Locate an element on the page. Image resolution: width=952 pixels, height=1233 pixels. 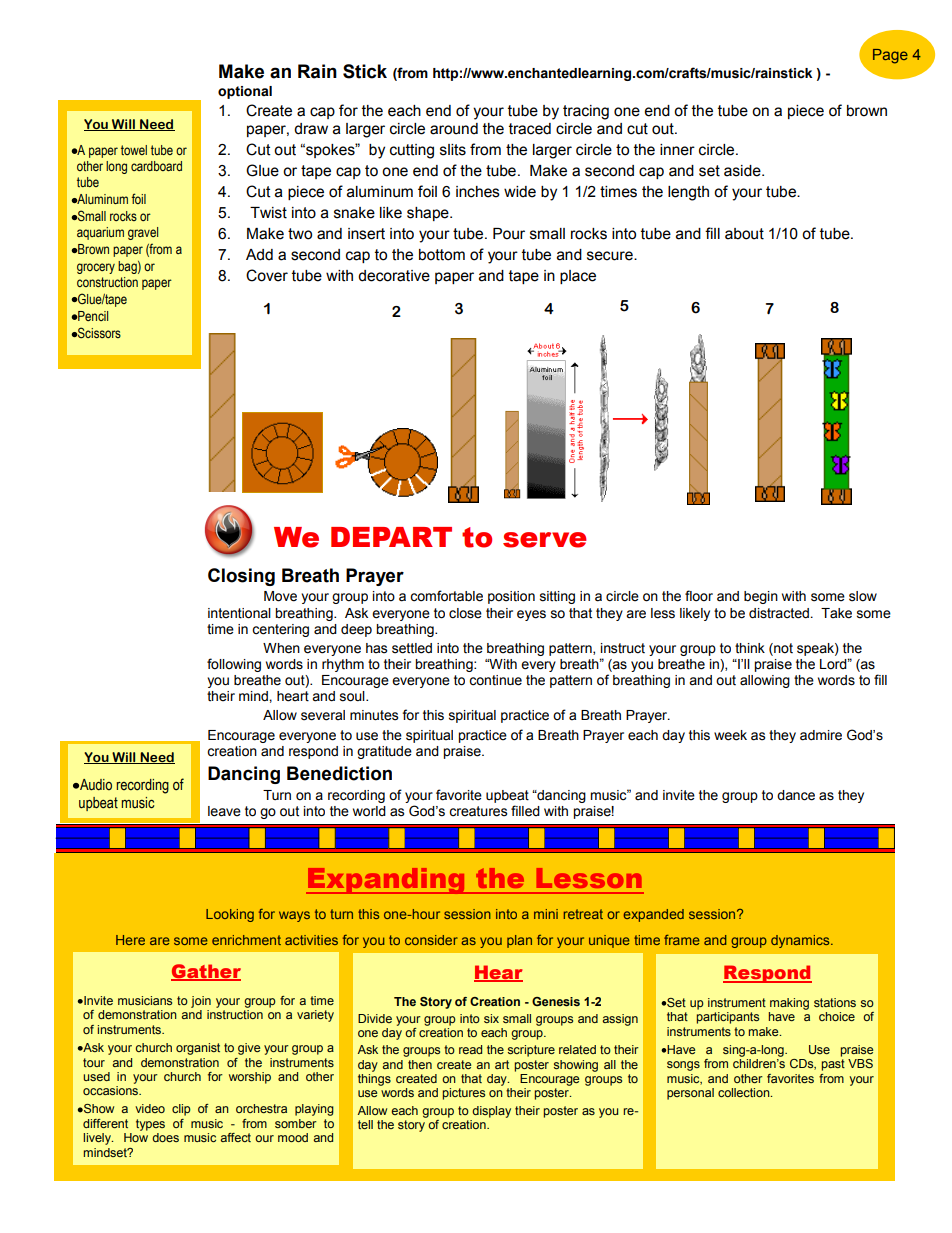
Page is located at coordinates (890, 56).
